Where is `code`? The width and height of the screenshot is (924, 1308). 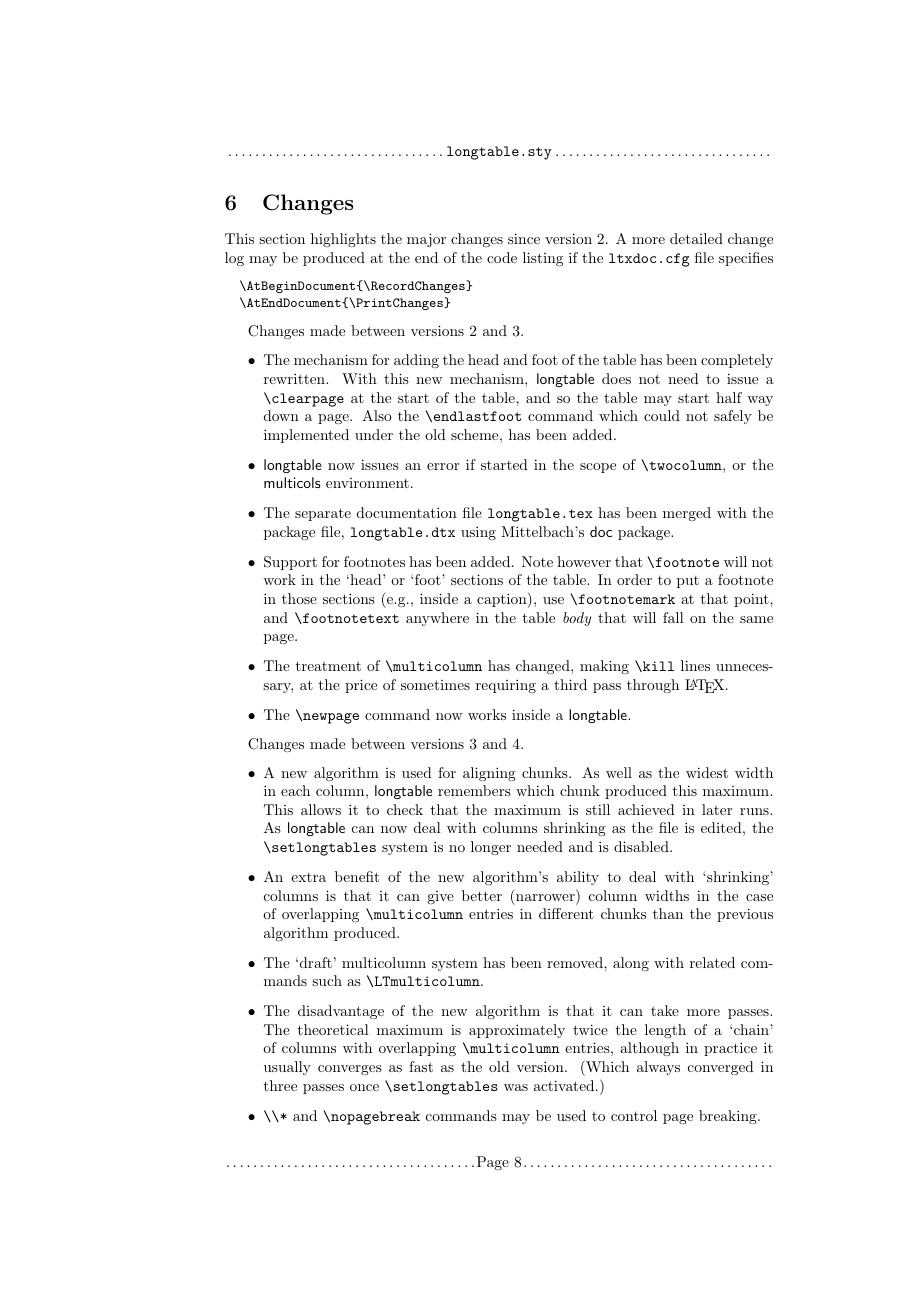 code is located at coordinates (502, 257).
